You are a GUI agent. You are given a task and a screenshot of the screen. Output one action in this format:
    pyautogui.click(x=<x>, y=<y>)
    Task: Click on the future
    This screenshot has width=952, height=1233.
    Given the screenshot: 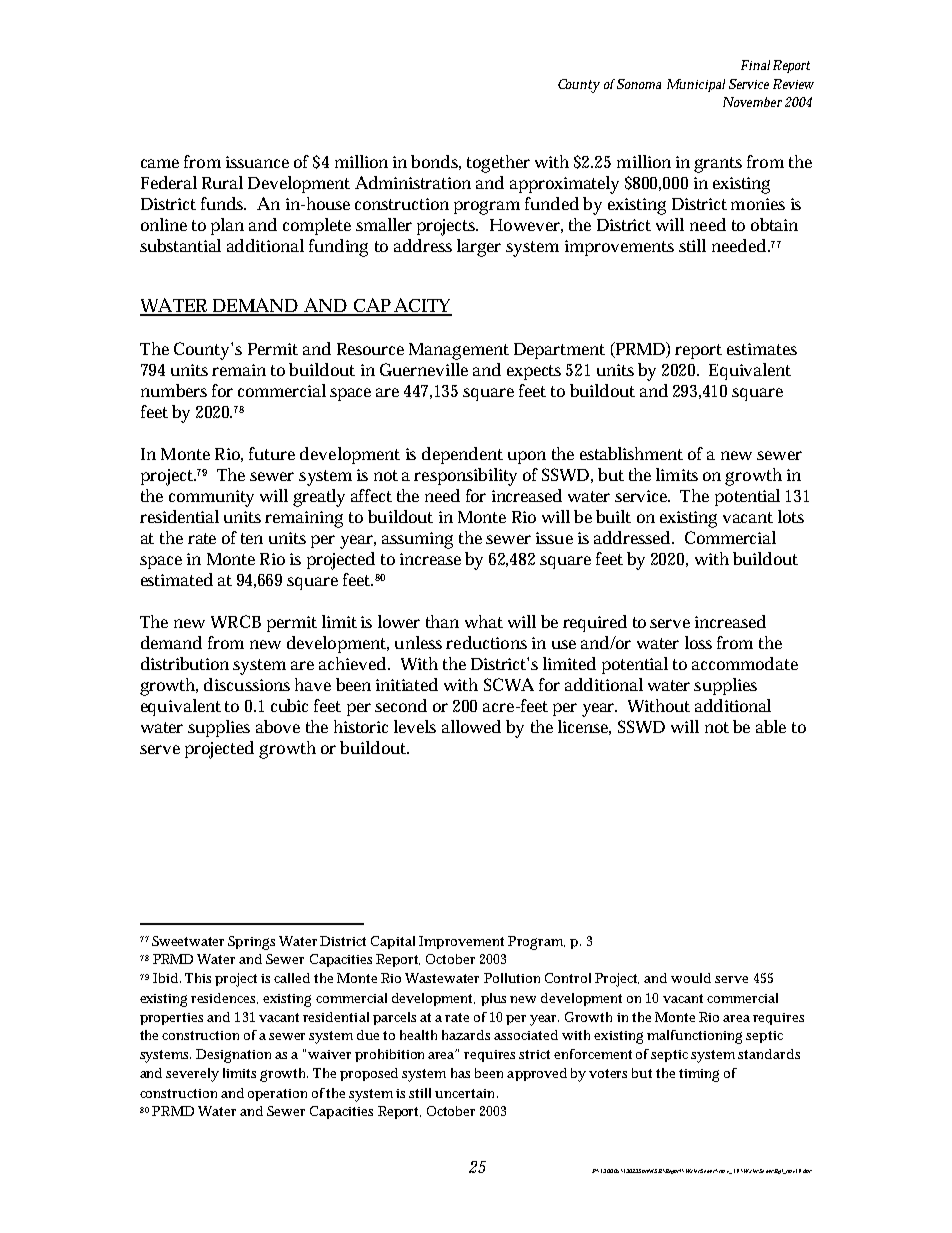 What is the action you would take?
    pyautogui.click(x=272, y=453)
